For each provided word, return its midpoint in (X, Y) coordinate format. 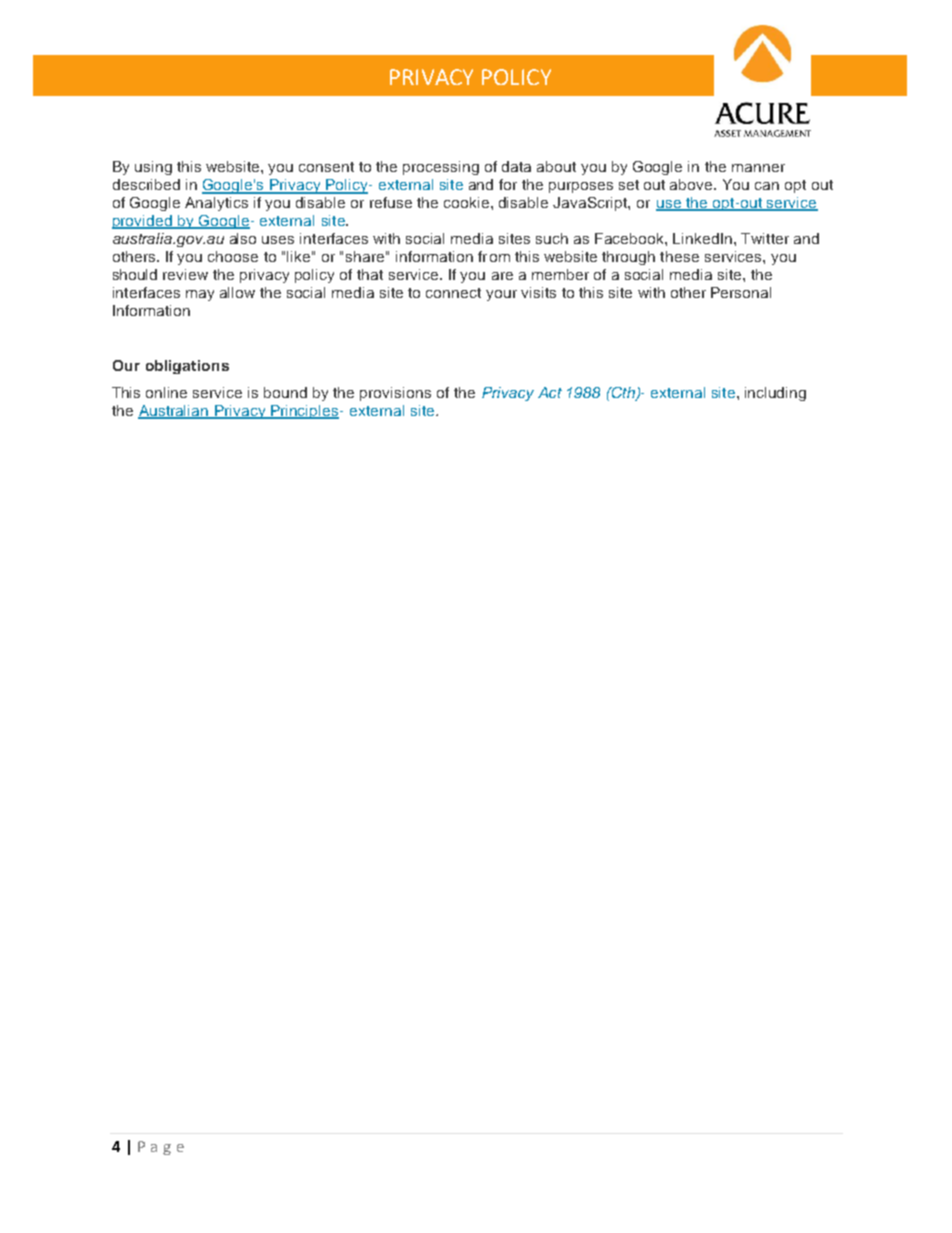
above (692, 184)
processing (441, 168)
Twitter (765, 238)
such (552, 238)
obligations (187, 367)
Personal (741, 292)
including (775, 394)
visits (538, 292)
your (501, 295)
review (185, 274)
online (166, 392)
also (243, 238)
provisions (395, 394)
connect (453, 293)
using (153, 168)
